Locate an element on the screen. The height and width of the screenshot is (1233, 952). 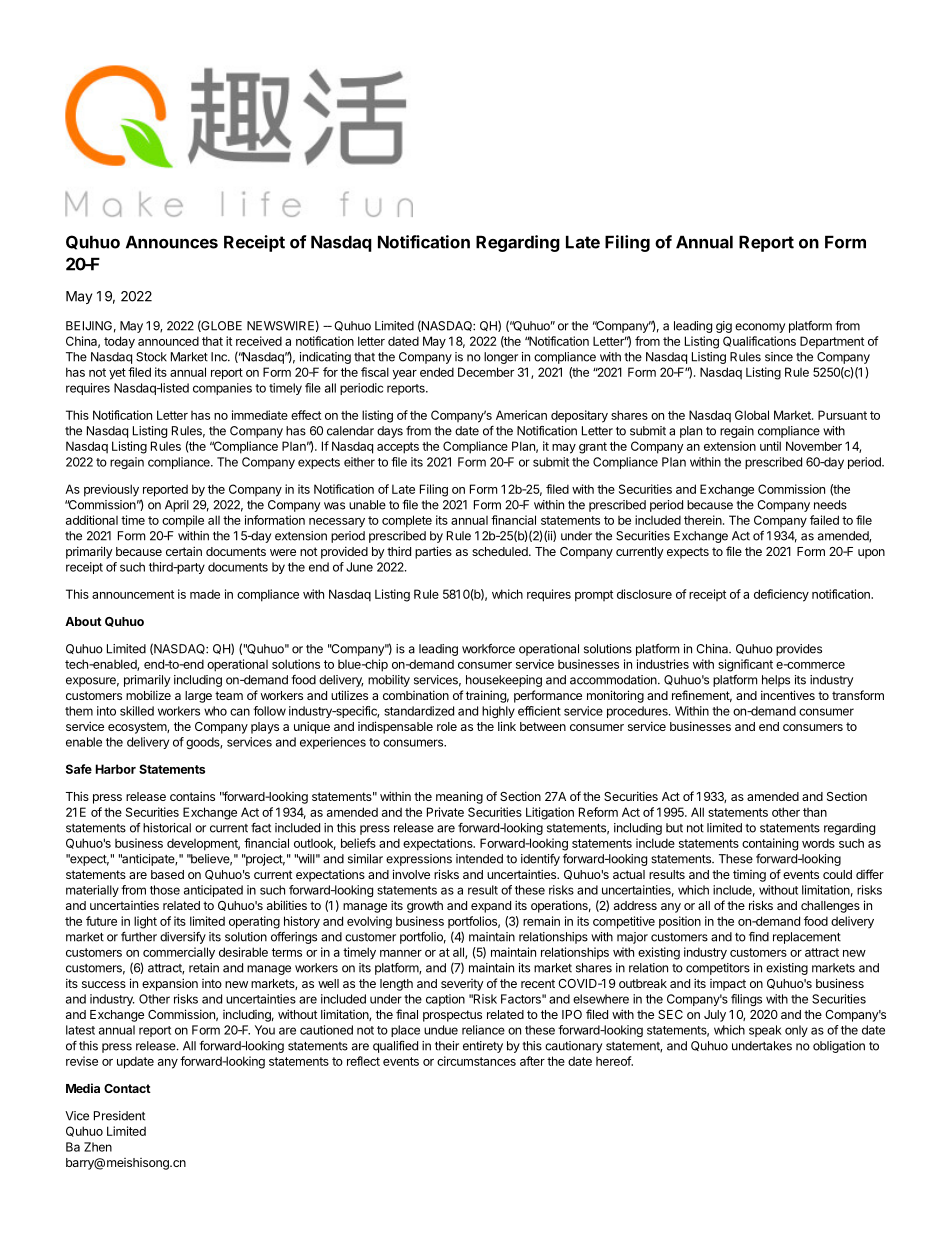
Announces is located at coordinates (172, 242).
